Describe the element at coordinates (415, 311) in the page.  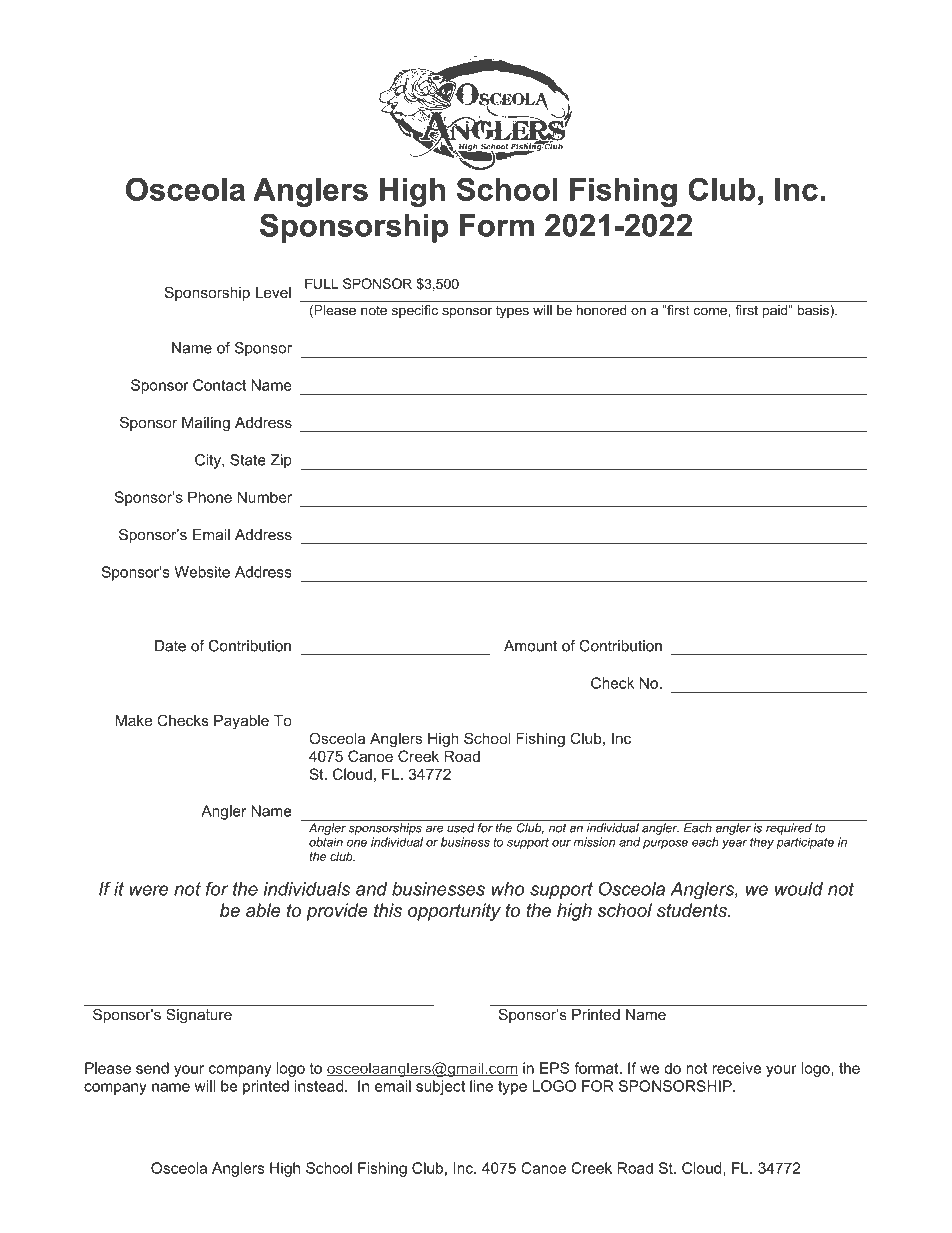
I see `specific` at that location.
